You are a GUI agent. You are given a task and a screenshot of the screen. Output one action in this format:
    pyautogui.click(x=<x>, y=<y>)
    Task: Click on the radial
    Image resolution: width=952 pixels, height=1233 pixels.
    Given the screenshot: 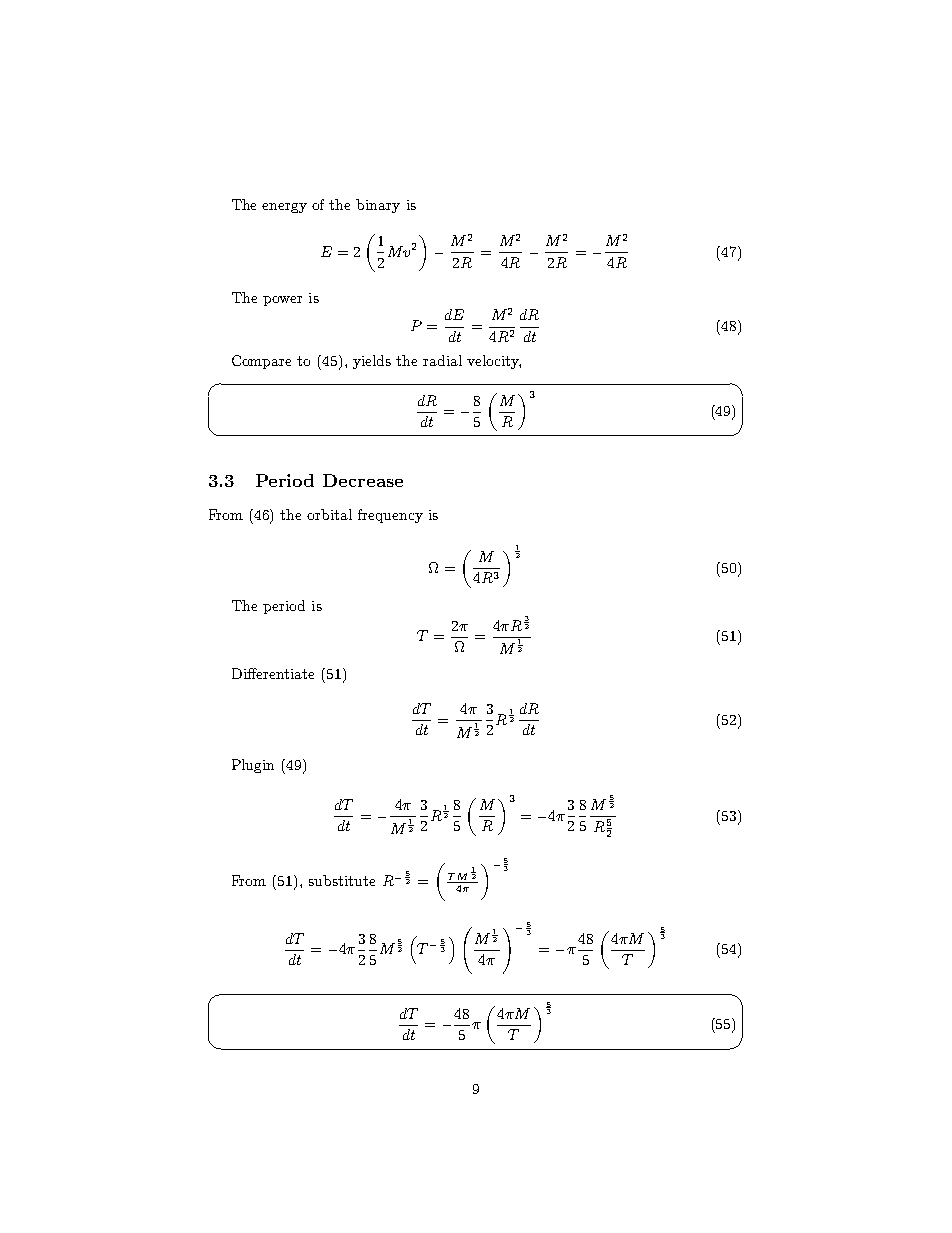 What is the action you would take?
    pyautogui.click(x=442, y=360)
